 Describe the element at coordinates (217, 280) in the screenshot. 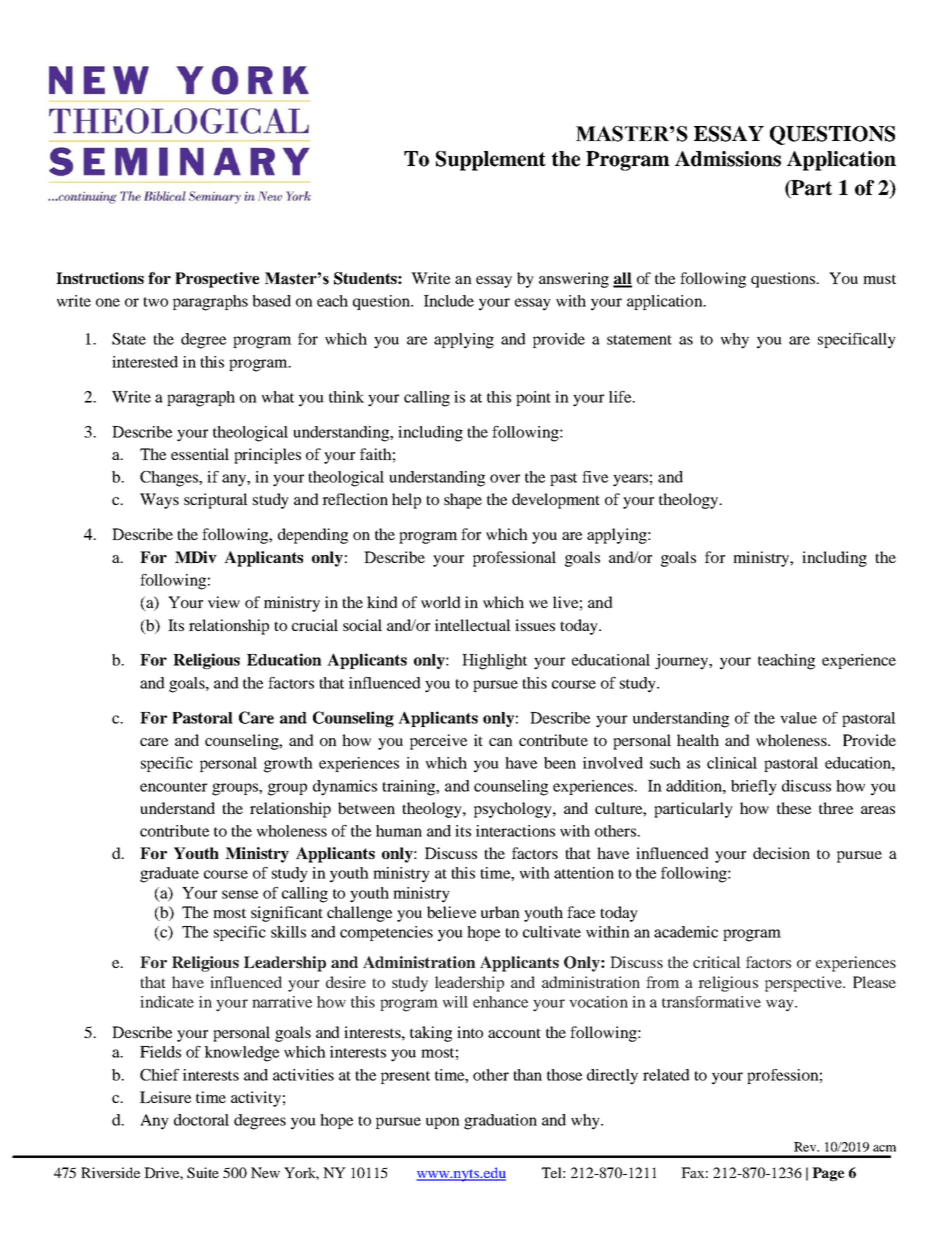

I see `Prospective` at that location.
